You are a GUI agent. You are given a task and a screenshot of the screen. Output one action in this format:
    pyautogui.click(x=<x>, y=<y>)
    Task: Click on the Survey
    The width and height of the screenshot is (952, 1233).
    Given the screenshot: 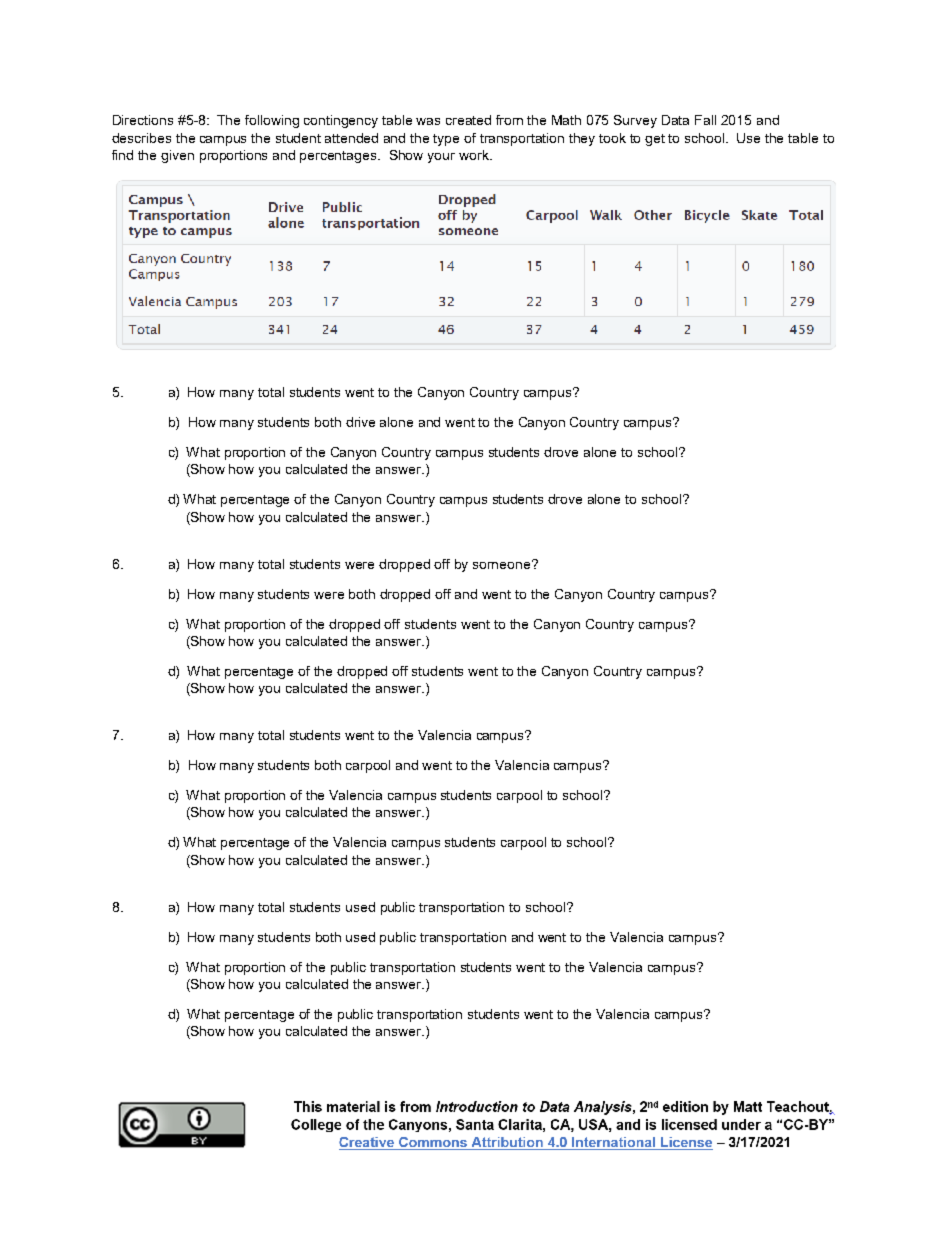 What is the action you would take?
    pyautogui.click(x=635, y=121)
